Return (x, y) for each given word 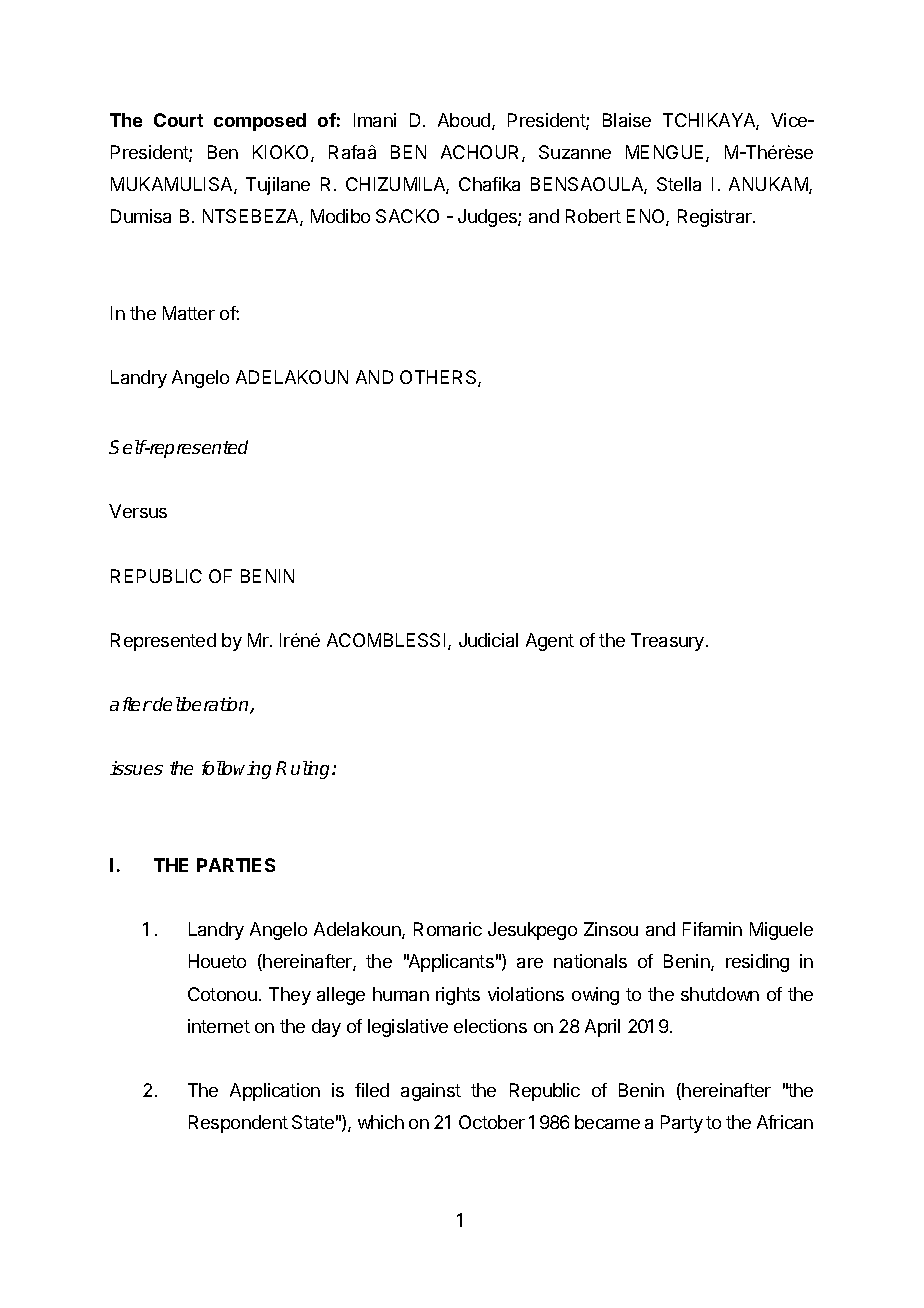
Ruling (304, 770)
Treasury (669, 642)
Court (178, 120)
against (431, 1092)
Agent (550, 642)
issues (136, 768)
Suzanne (575, 152)
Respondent (238, 1124)
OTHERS (439, 378)
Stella (679, 184)
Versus (138, 511)
